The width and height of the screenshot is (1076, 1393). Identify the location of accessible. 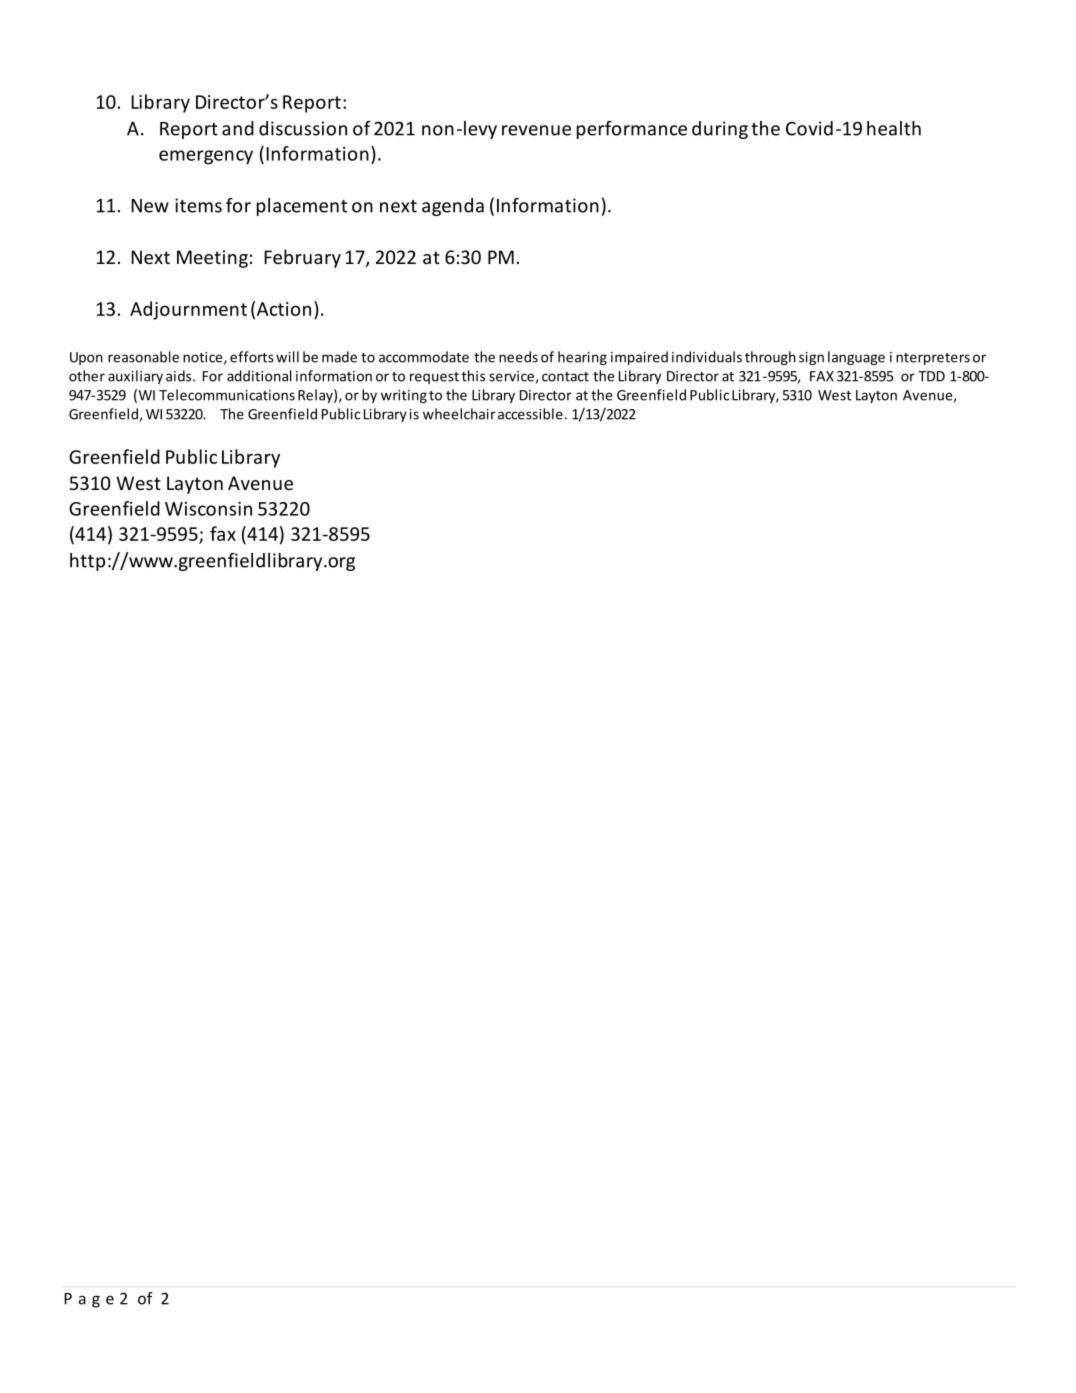
(530, 414).
